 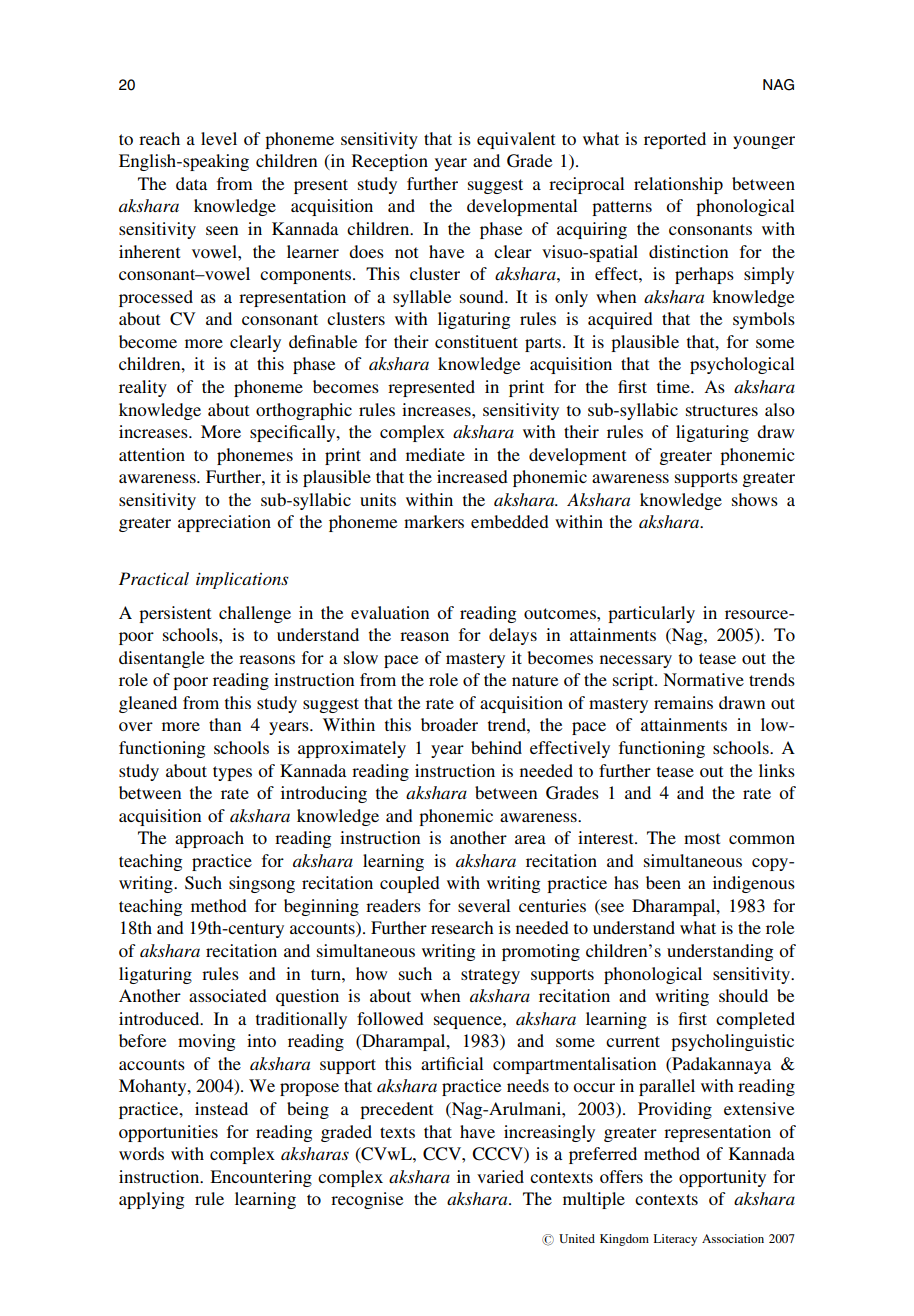 What do you see at coordinates (755, 499) in the screenshot?
I see `shows` at bounding box center [755, 499].
